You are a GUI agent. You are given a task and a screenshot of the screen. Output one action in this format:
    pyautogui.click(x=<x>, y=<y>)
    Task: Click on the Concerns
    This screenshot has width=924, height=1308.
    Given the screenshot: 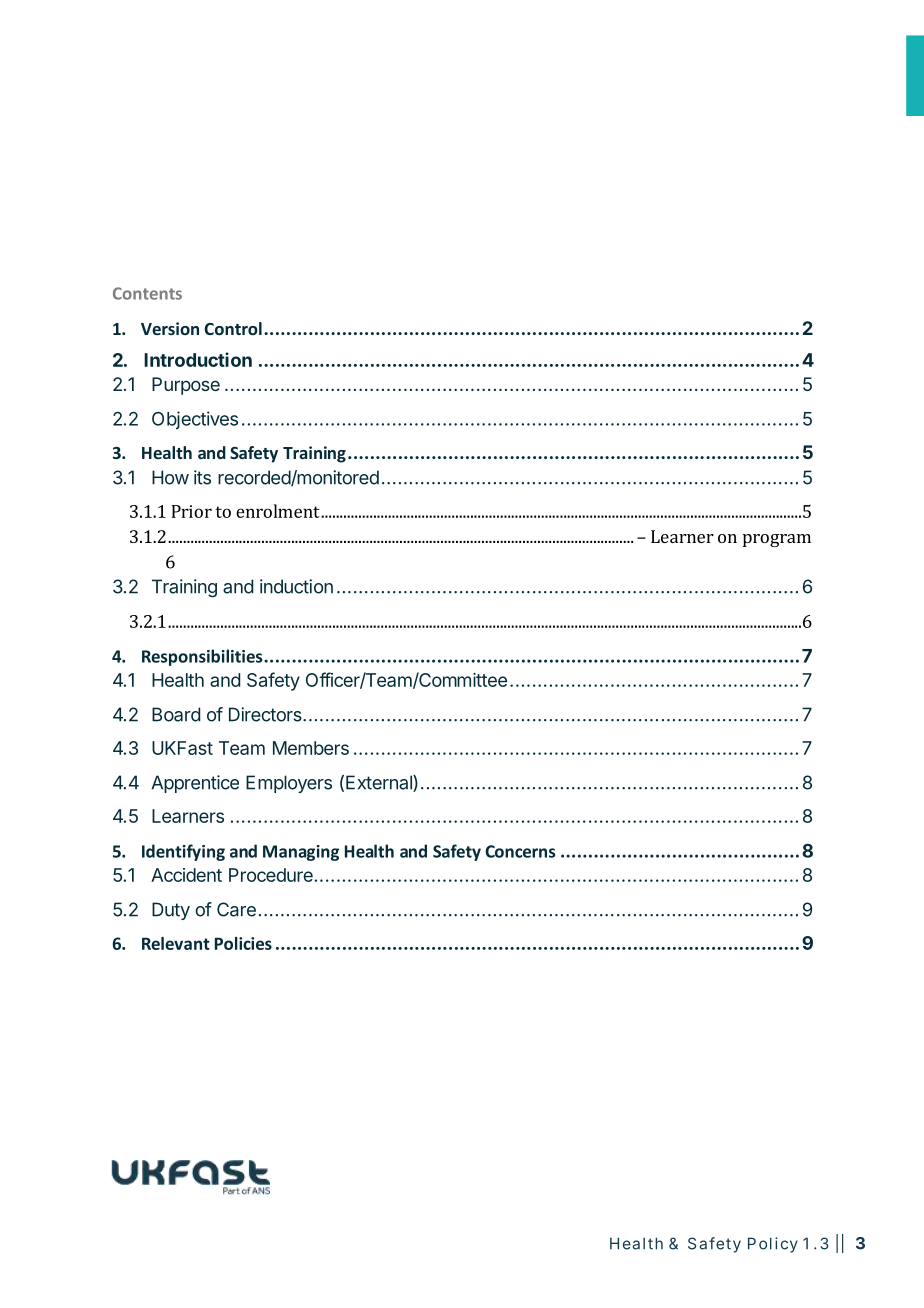 What is the action you would take?
    pyautogui.click(x=520, y=851)
